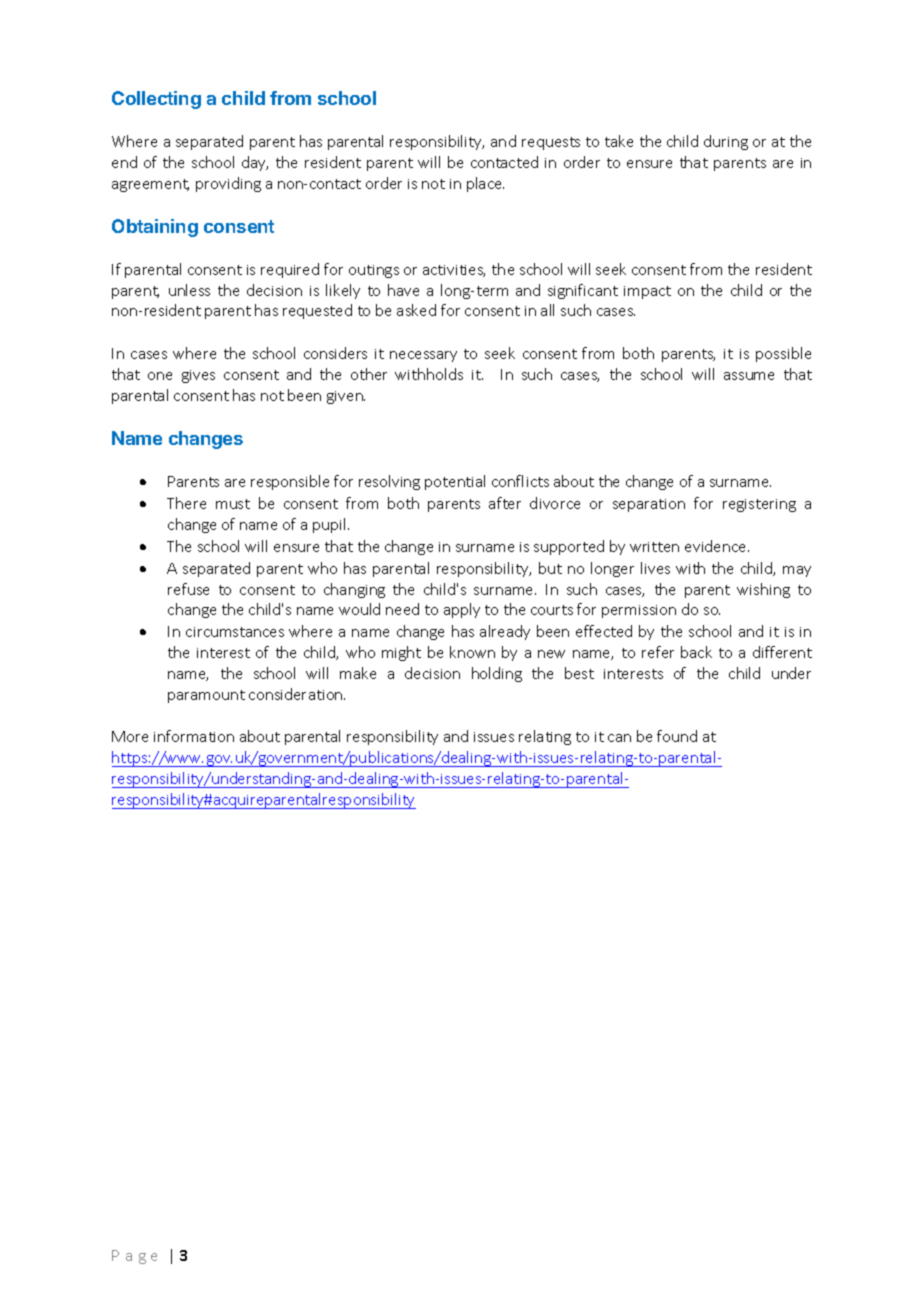 The width and height of the screenshot is (924, 1308). I want to click on registering, so click(759, 505).
